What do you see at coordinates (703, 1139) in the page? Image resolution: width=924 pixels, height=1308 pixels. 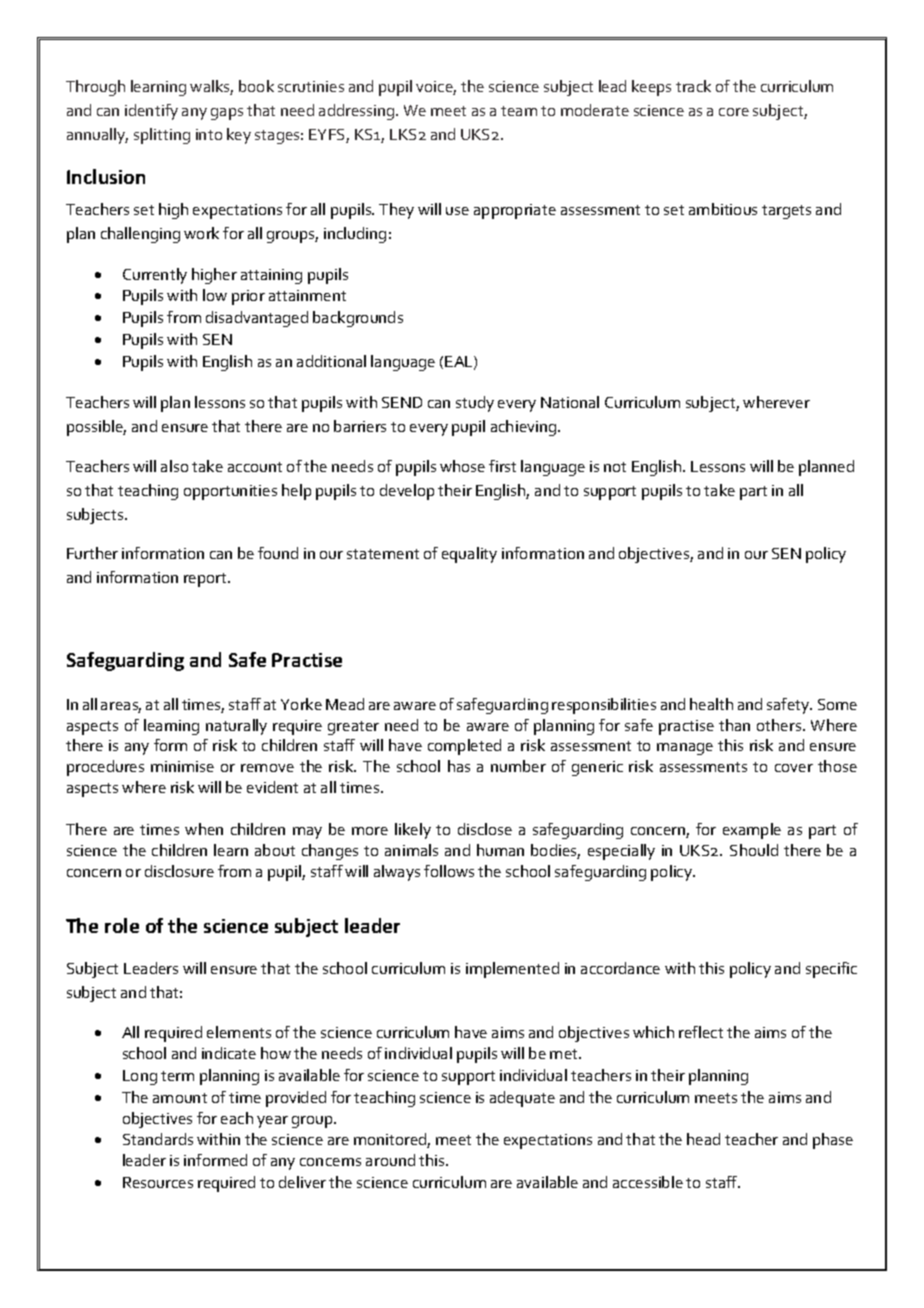 I see `head` at bounding box center [703, 1139].
